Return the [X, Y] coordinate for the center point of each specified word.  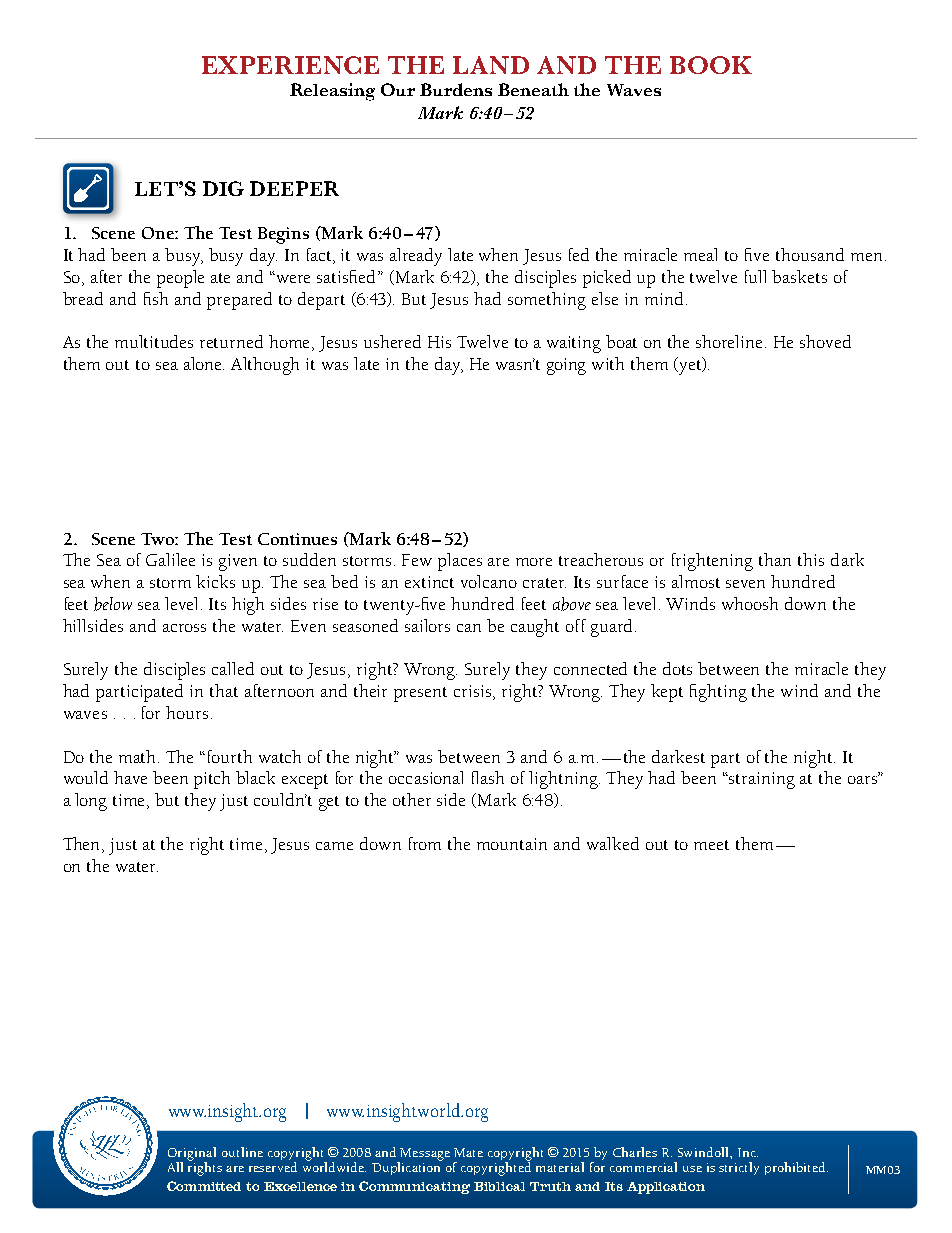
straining [761, 780]
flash [488, 777]
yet [690, 366]
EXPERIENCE [290, 65]
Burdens [456, 89]
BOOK [711, 65]
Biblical [499, 1186]
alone [204, 363]
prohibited [796, 1168]
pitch [212, 780]
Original [192, 1155]
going [566, 366]
